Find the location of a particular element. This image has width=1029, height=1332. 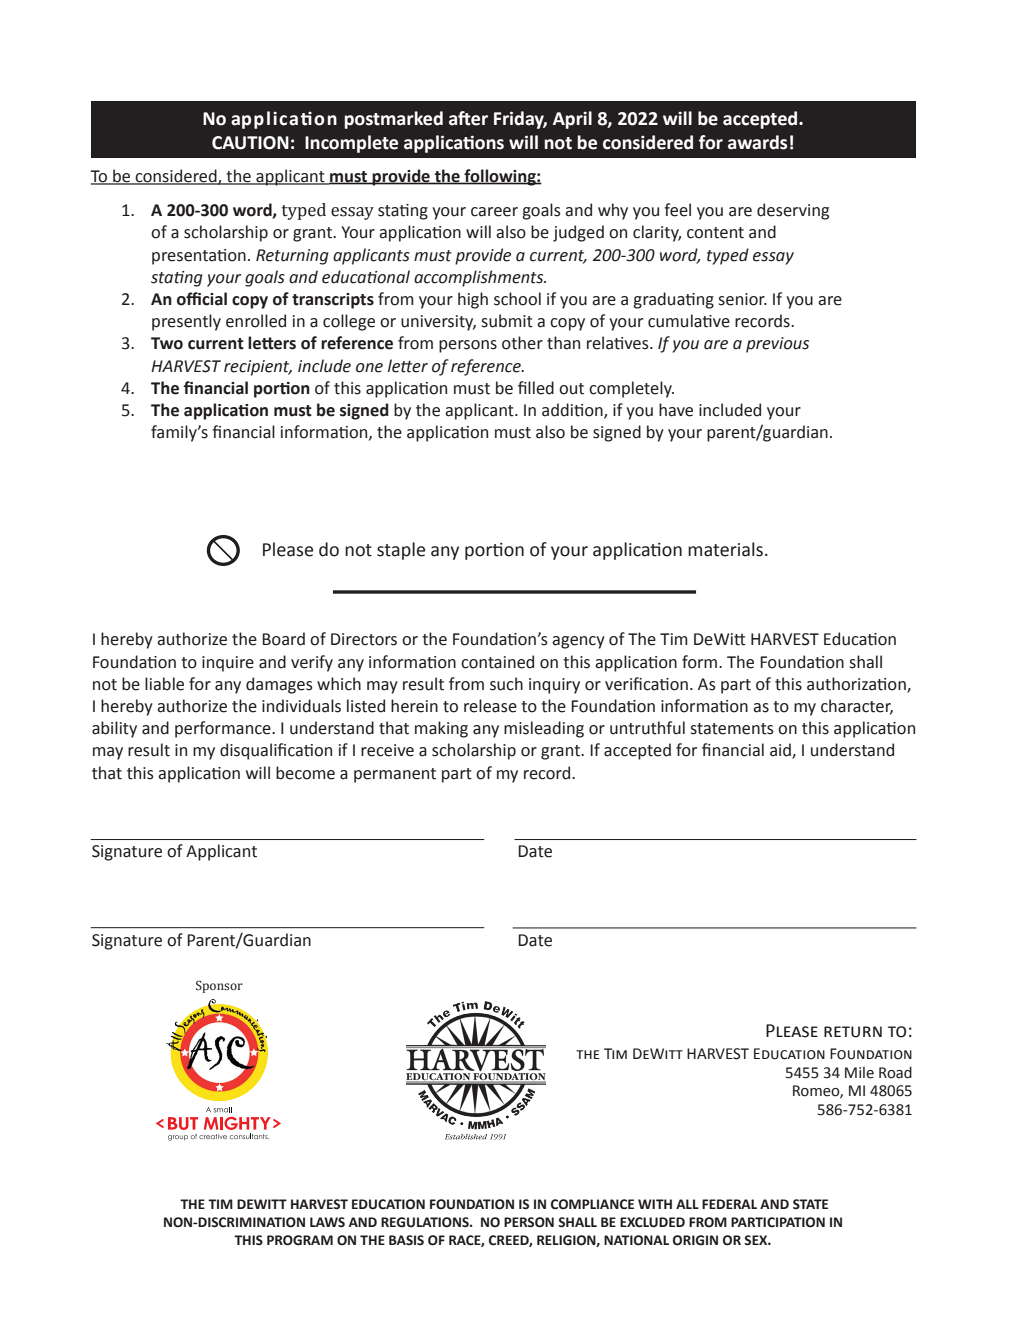

after is located at coordinates (468, 118).
